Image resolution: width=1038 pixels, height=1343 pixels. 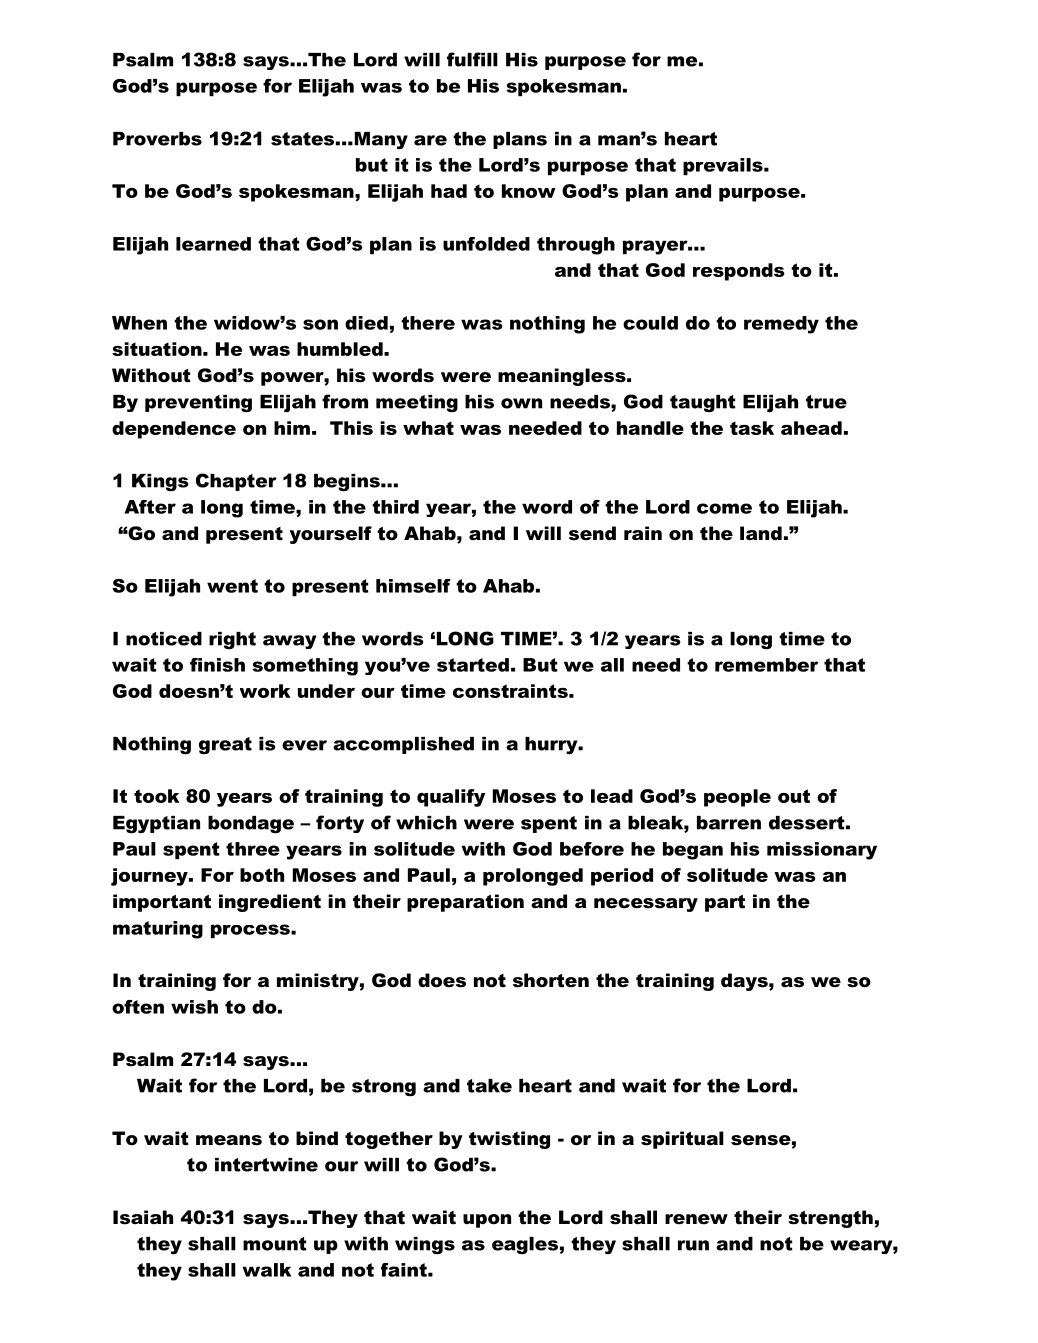 What do you see at coordinates (739, 272) in the screenshot?
I see `responds` at bounding box center [739, 272].
